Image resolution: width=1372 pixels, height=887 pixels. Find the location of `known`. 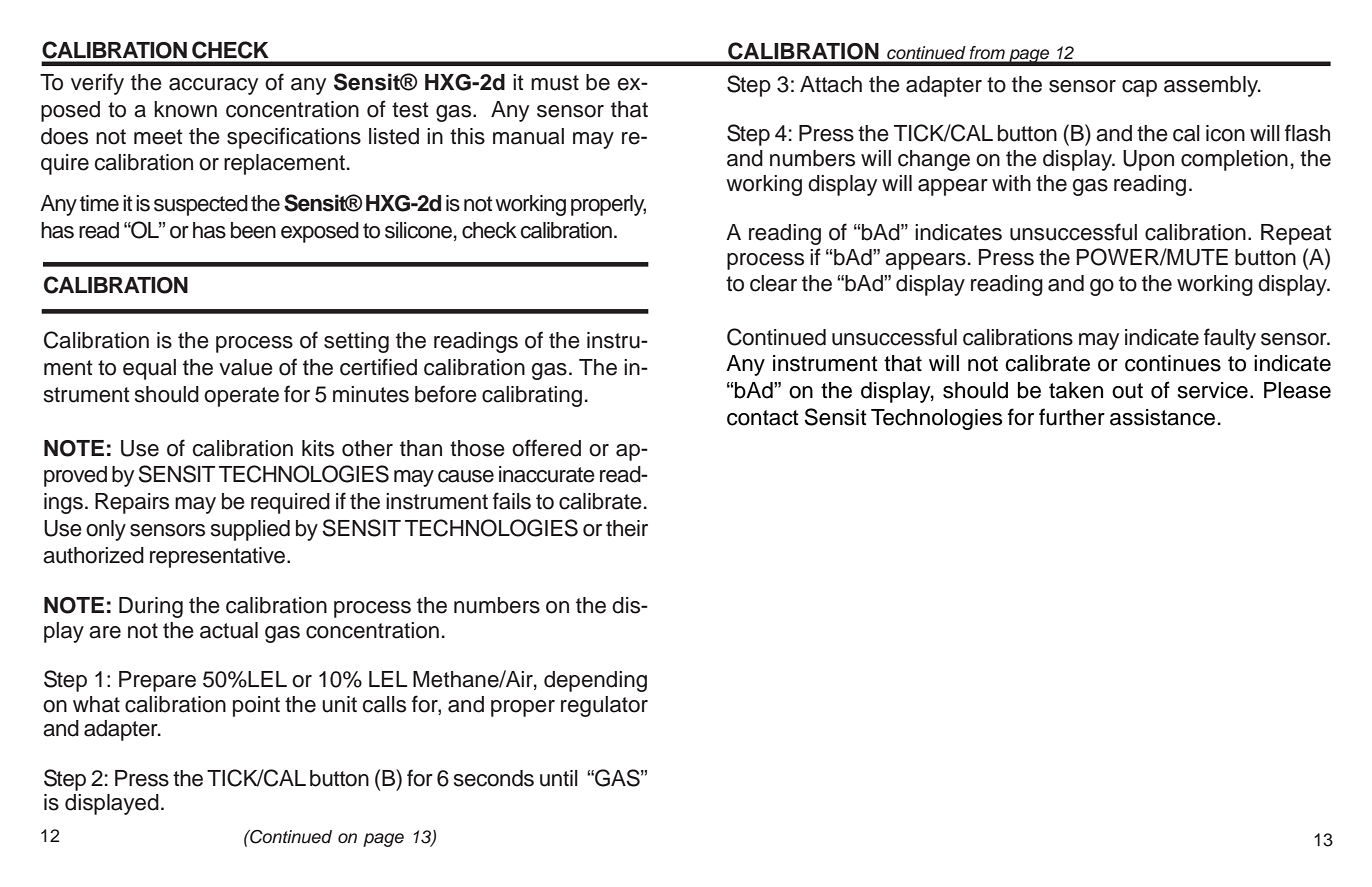

known is located at coordinates (185, 109).
